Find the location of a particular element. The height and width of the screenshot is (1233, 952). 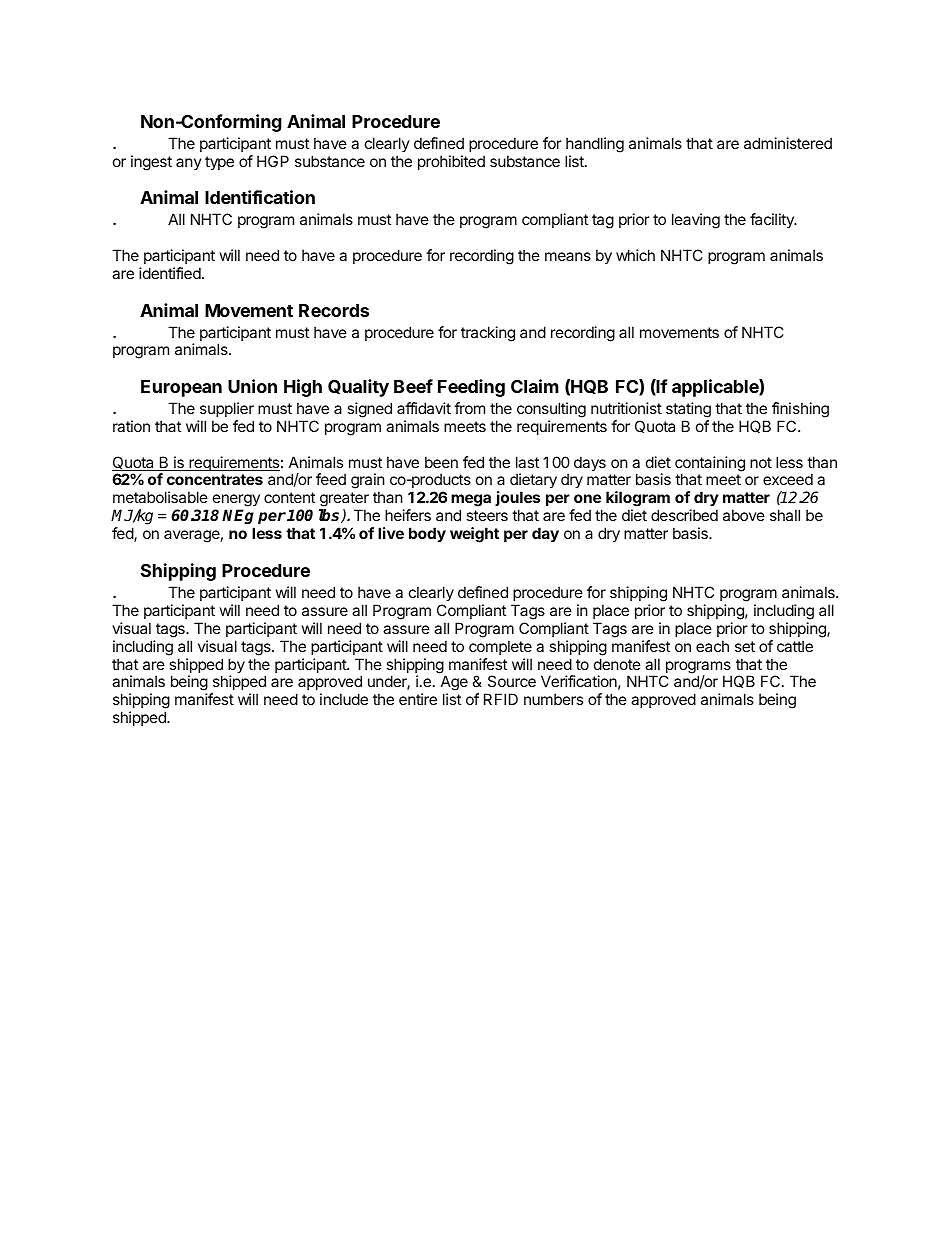

stating is located at coordinates (688, 410).
